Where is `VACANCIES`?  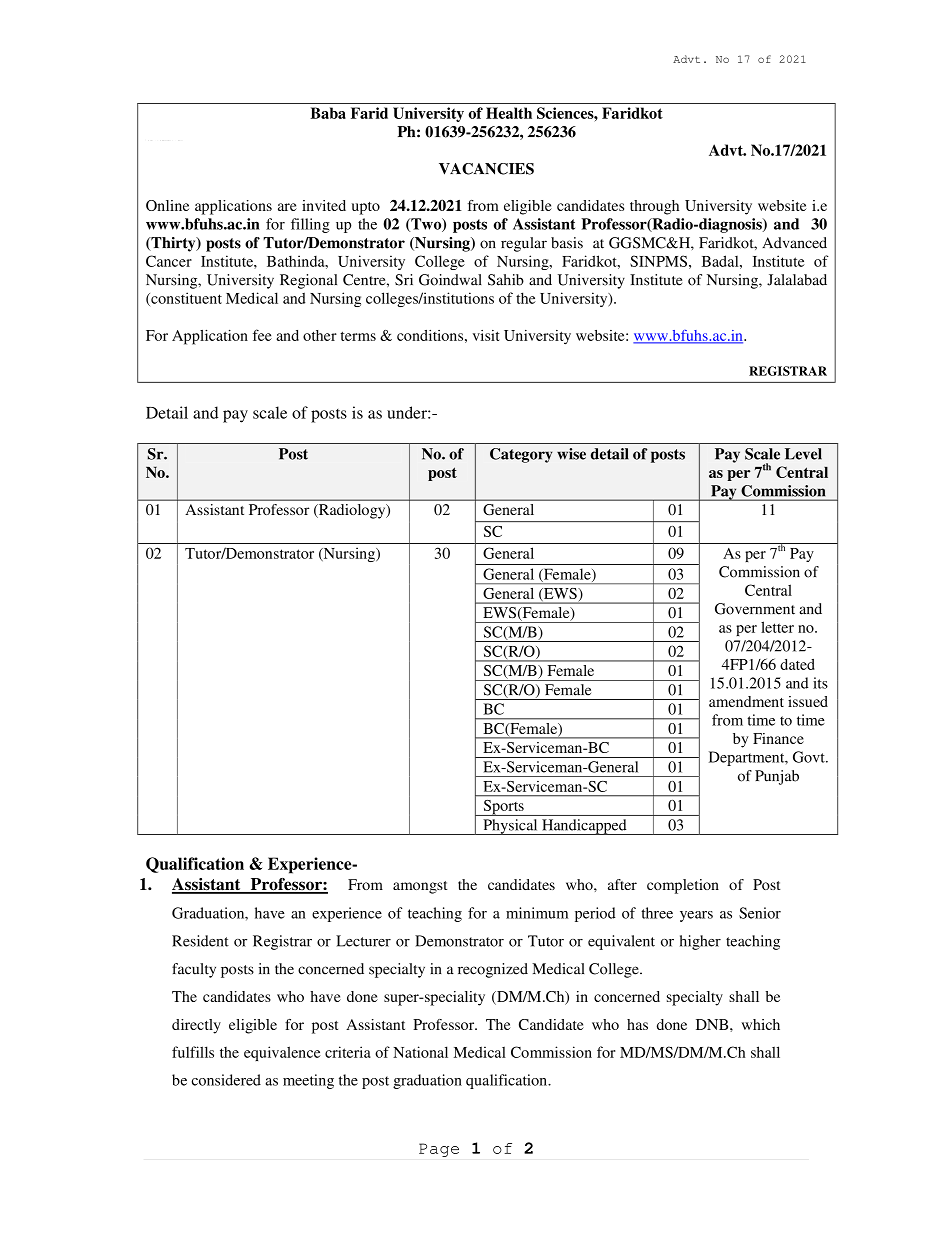
VACANCIES is located at coordinates (486, 169).
